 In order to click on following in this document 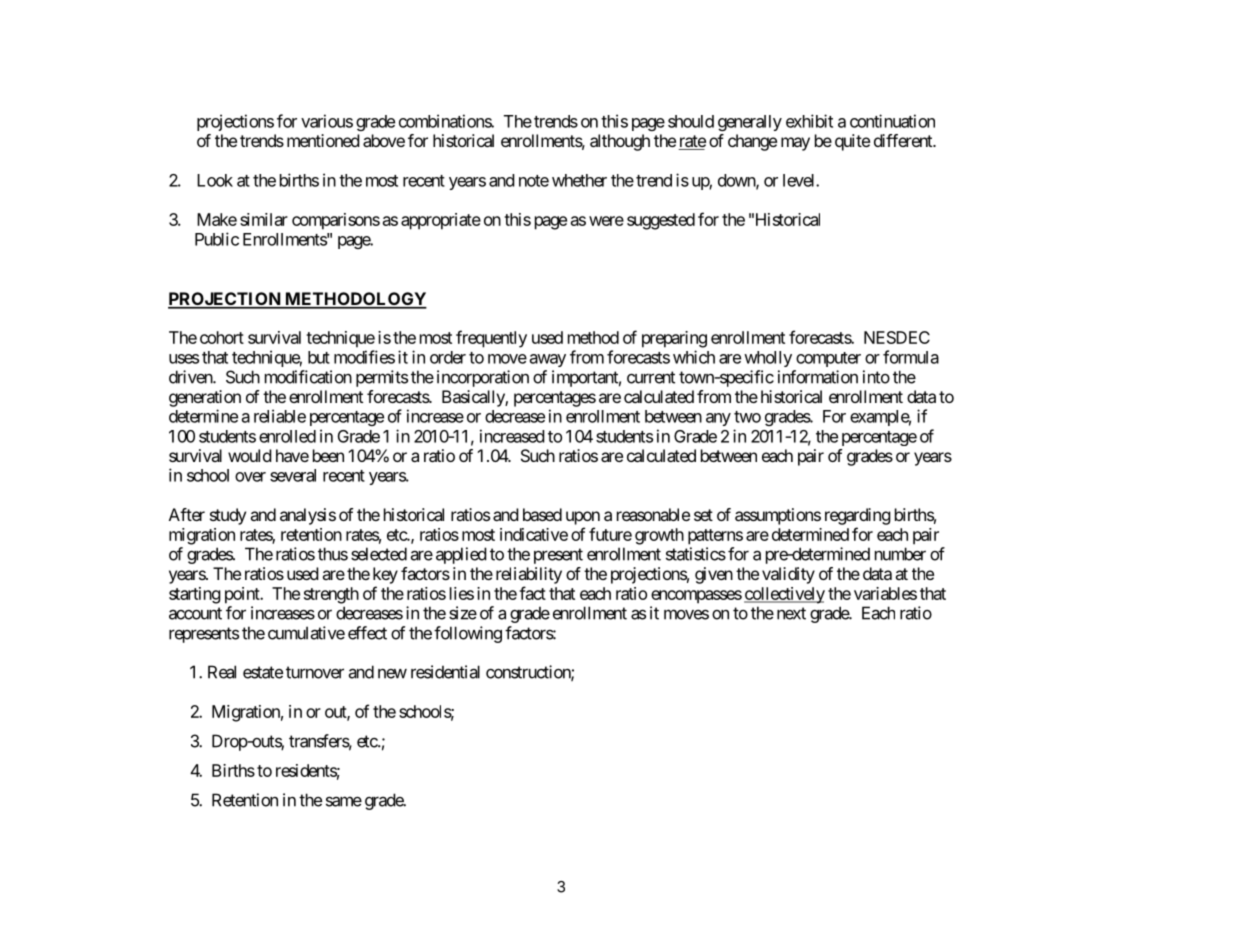, I will do `click(468, 634)`.
